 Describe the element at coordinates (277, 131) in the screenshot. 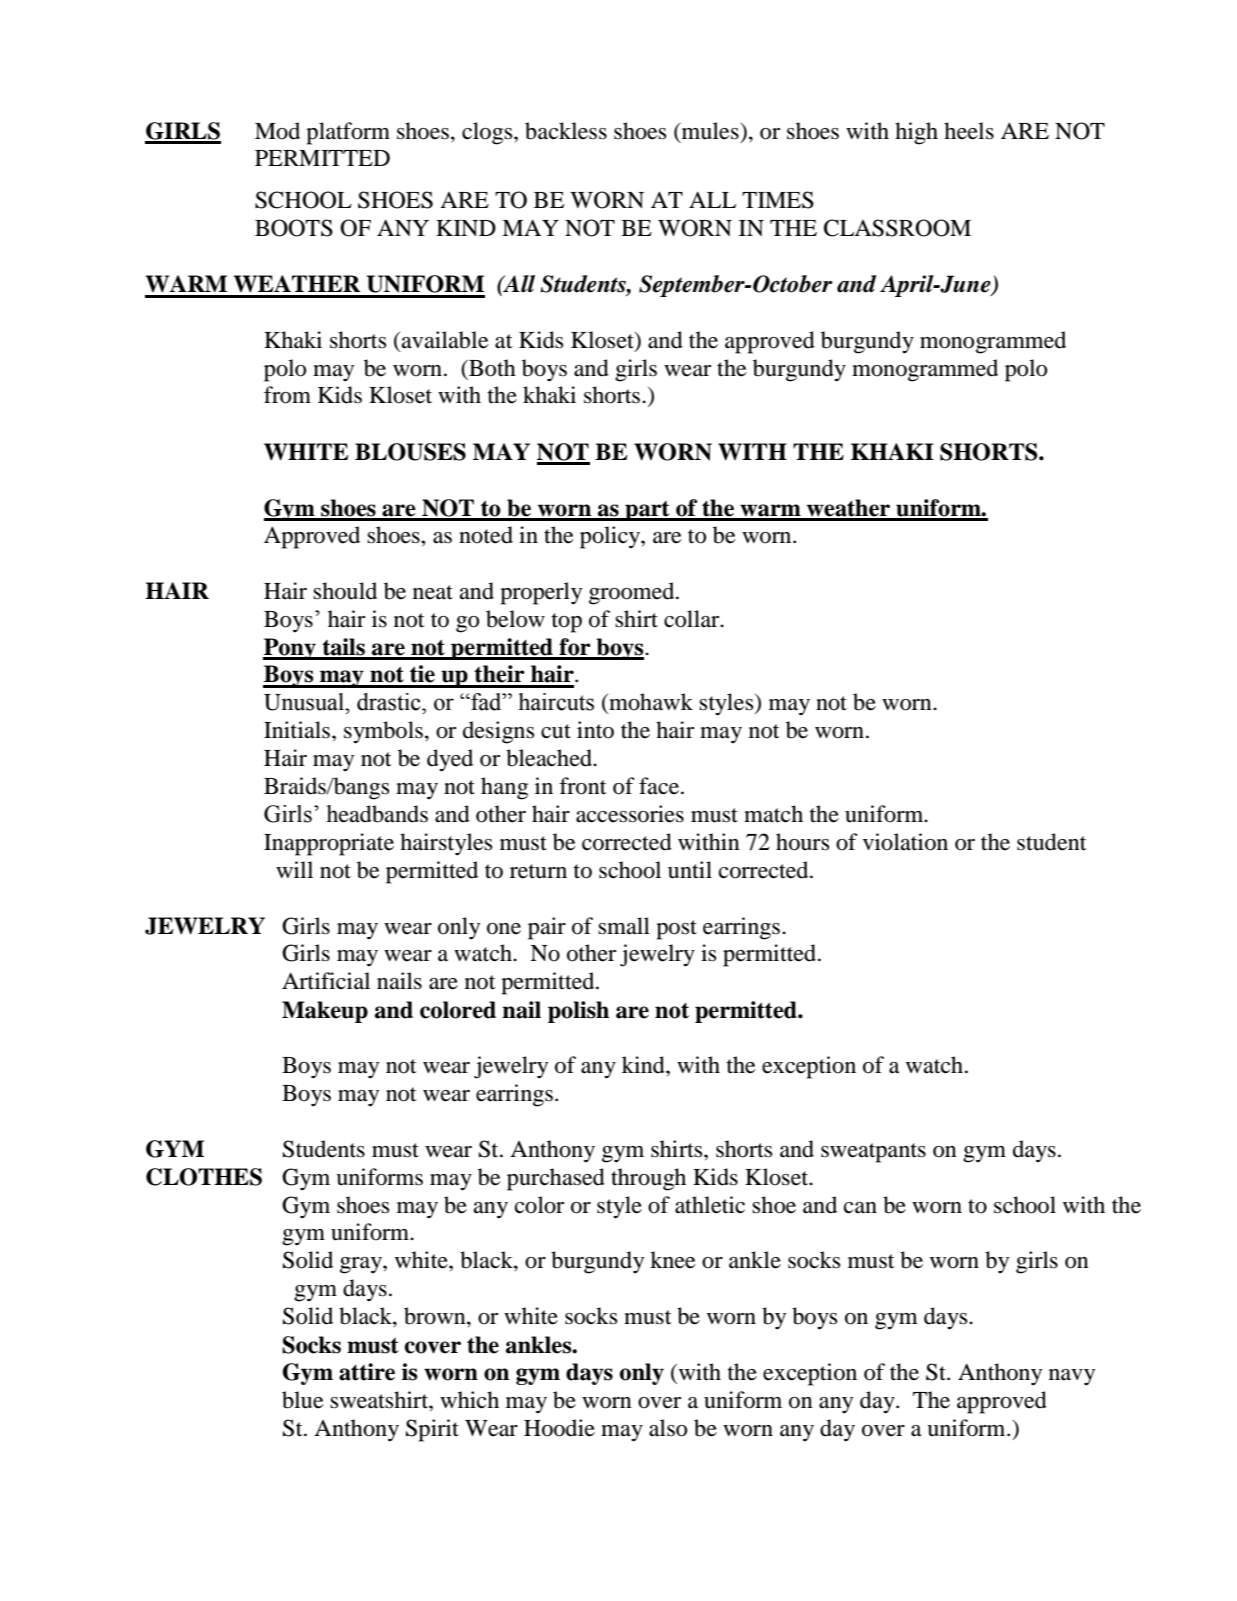

I see `Mod` at that location.
